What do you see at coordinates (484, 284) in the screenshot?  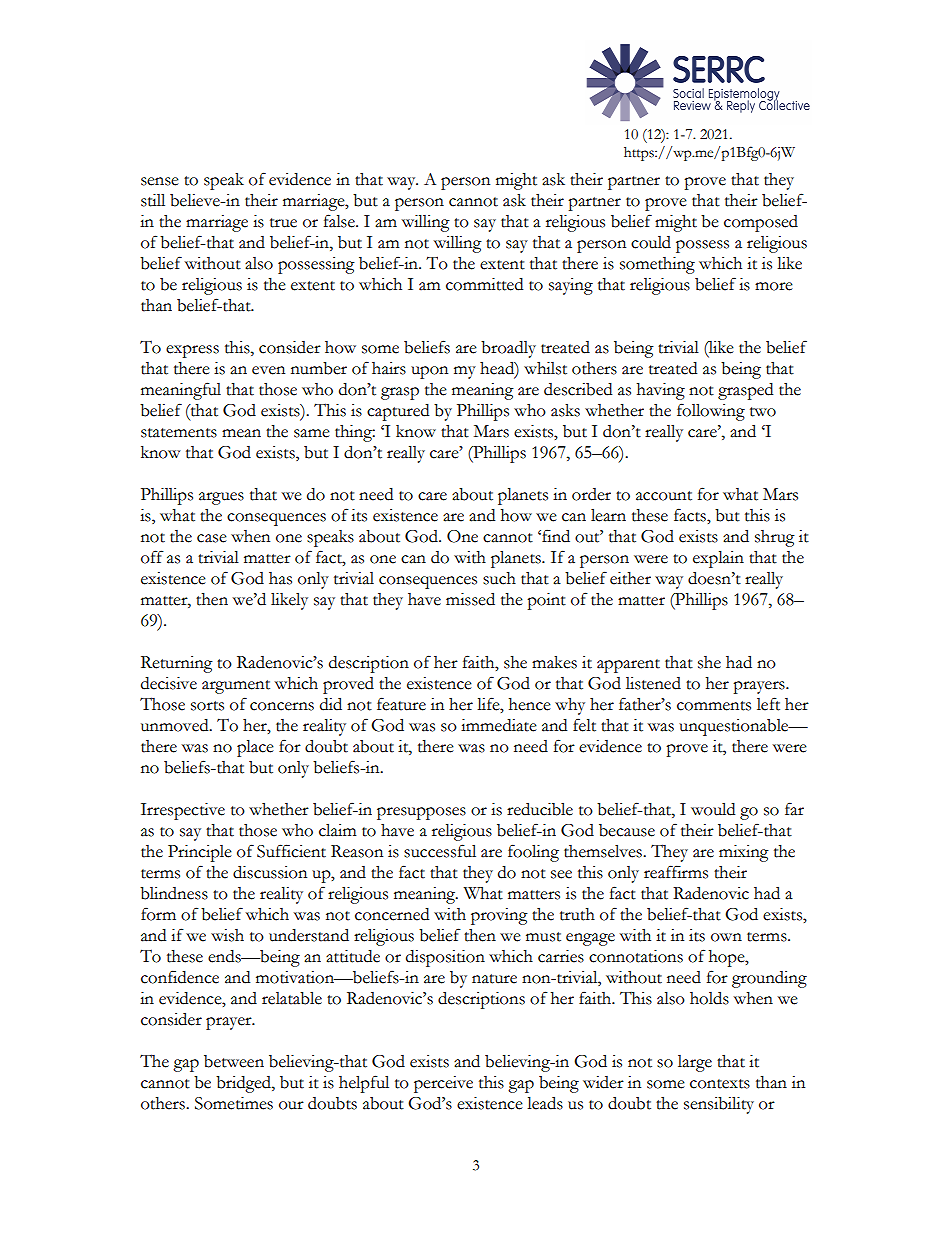 I see `committed` at bounding box center [484, 284].
